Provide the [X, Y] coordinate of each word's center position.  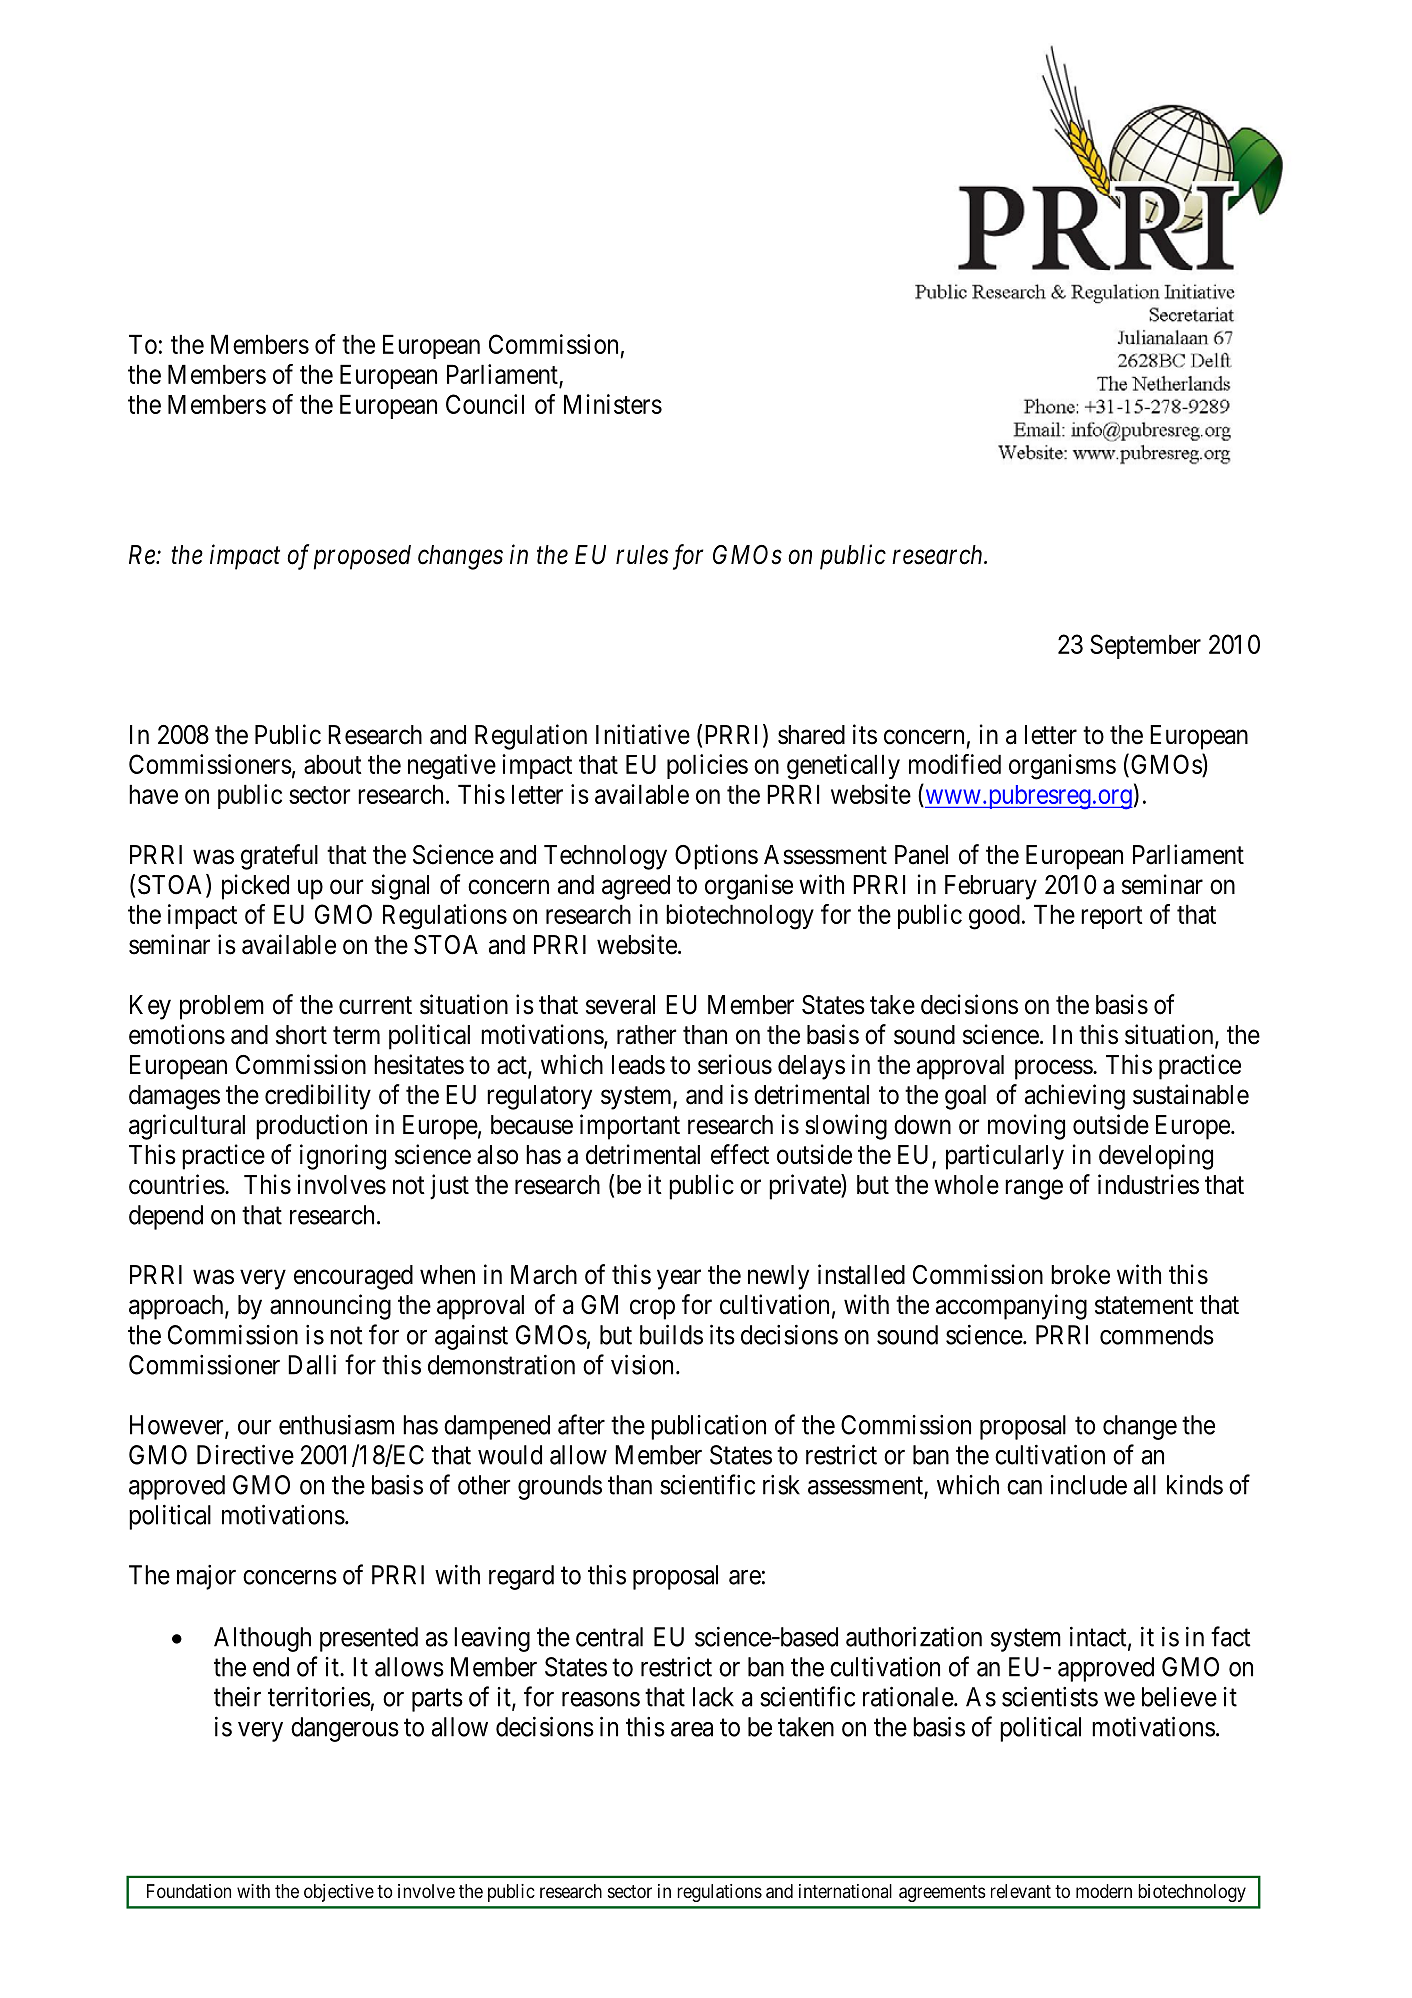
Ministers [613, 404]
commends [1157, 1335]
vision [642, 1364]
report [1112, 917]
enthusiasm [336, 1424]
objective [339, 1893]
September [1145, 646]
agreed [636, 887]
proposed [362, 557]
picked [255, 887]
